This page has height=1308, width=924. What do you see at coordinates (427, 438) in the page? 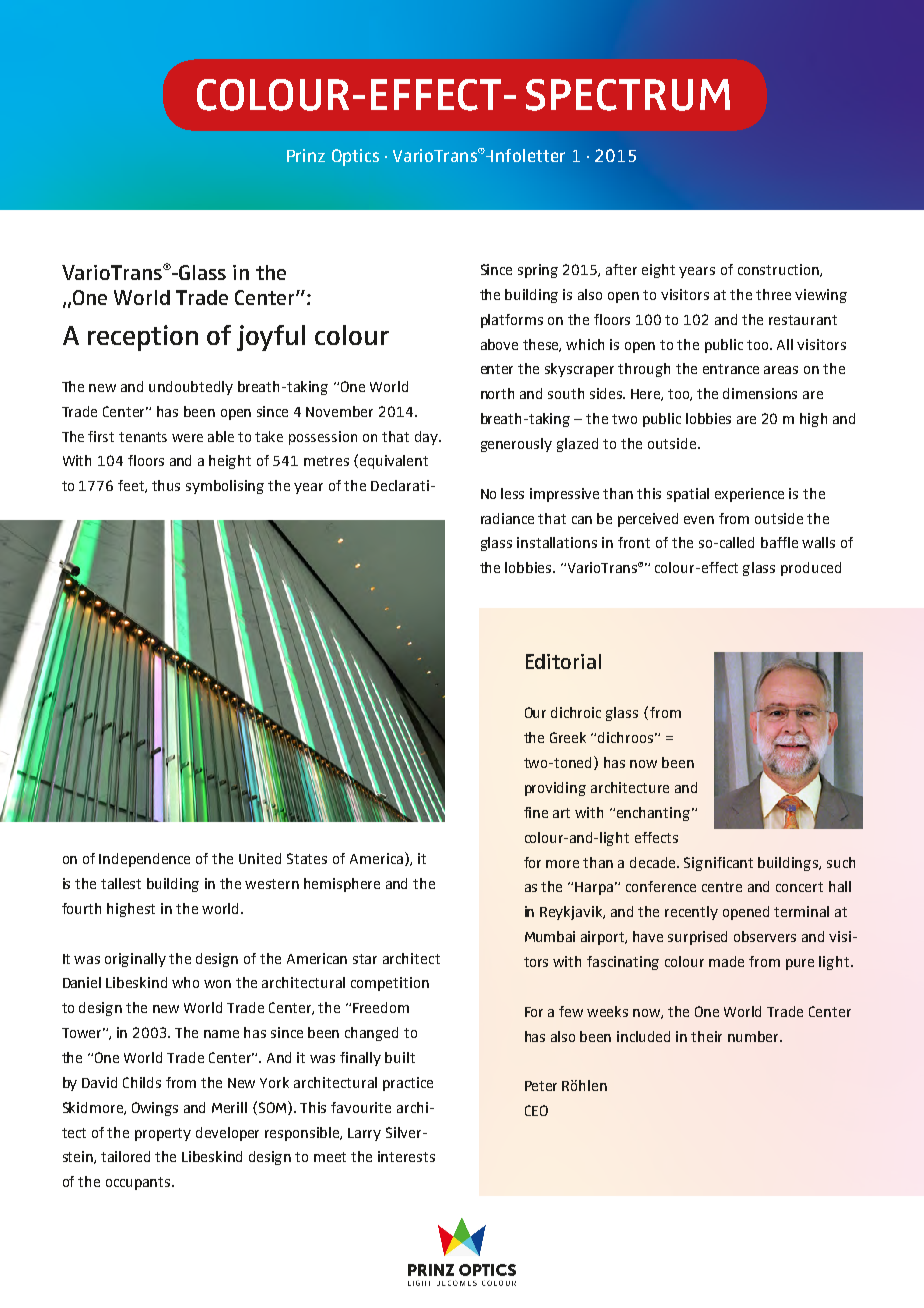
I see `day` at bounding box center [427, 438].
